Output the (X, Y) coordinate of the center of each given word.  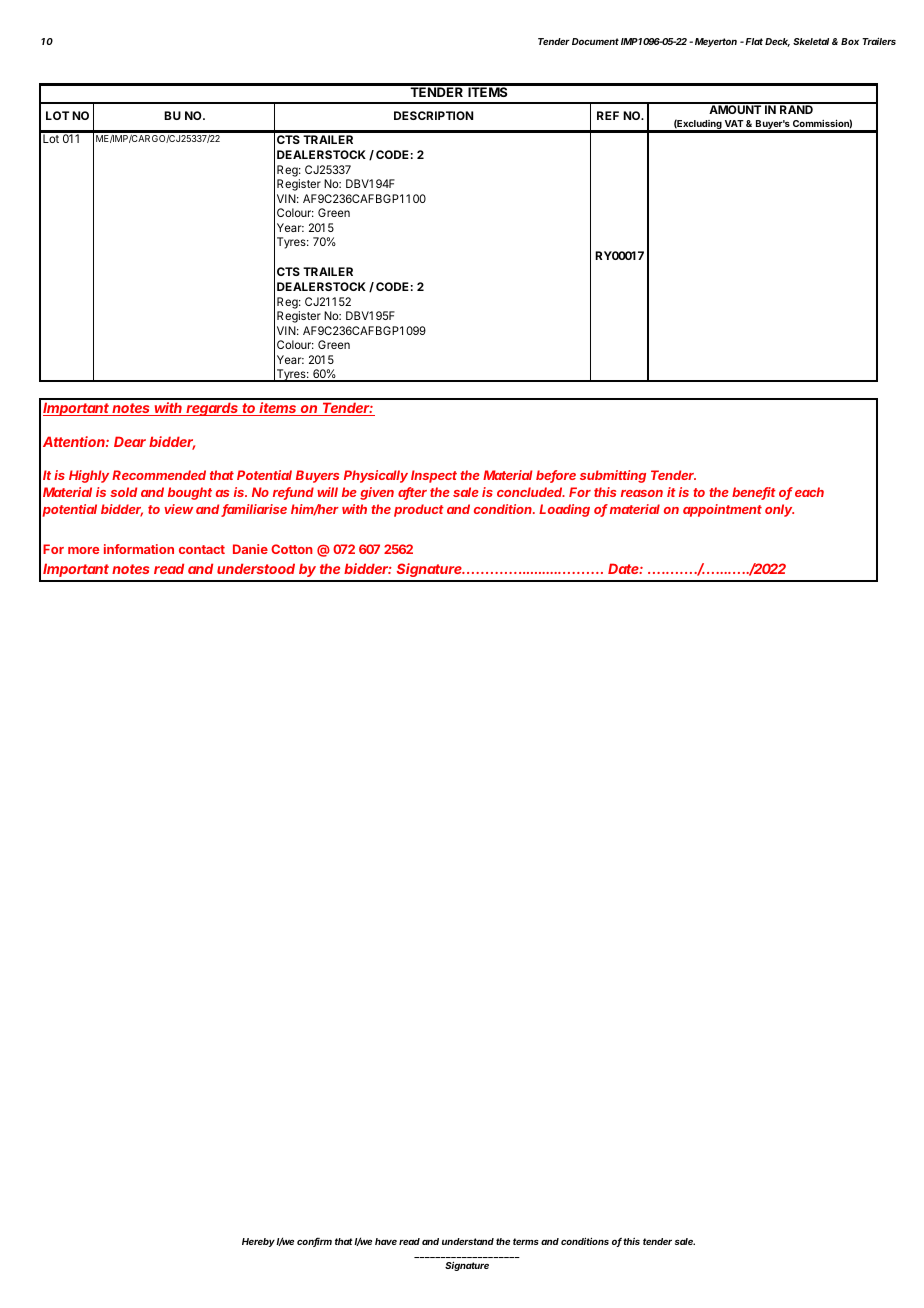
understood (256, 568)
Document (595, 41)
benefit (754, 493)
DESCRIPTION (433, 115)
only (779, 510)
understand (468, 1241)
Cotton (292, 549)
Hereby (259, 1242)
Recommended (159, 475)
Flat (754, 41)
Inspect (434, 476)
